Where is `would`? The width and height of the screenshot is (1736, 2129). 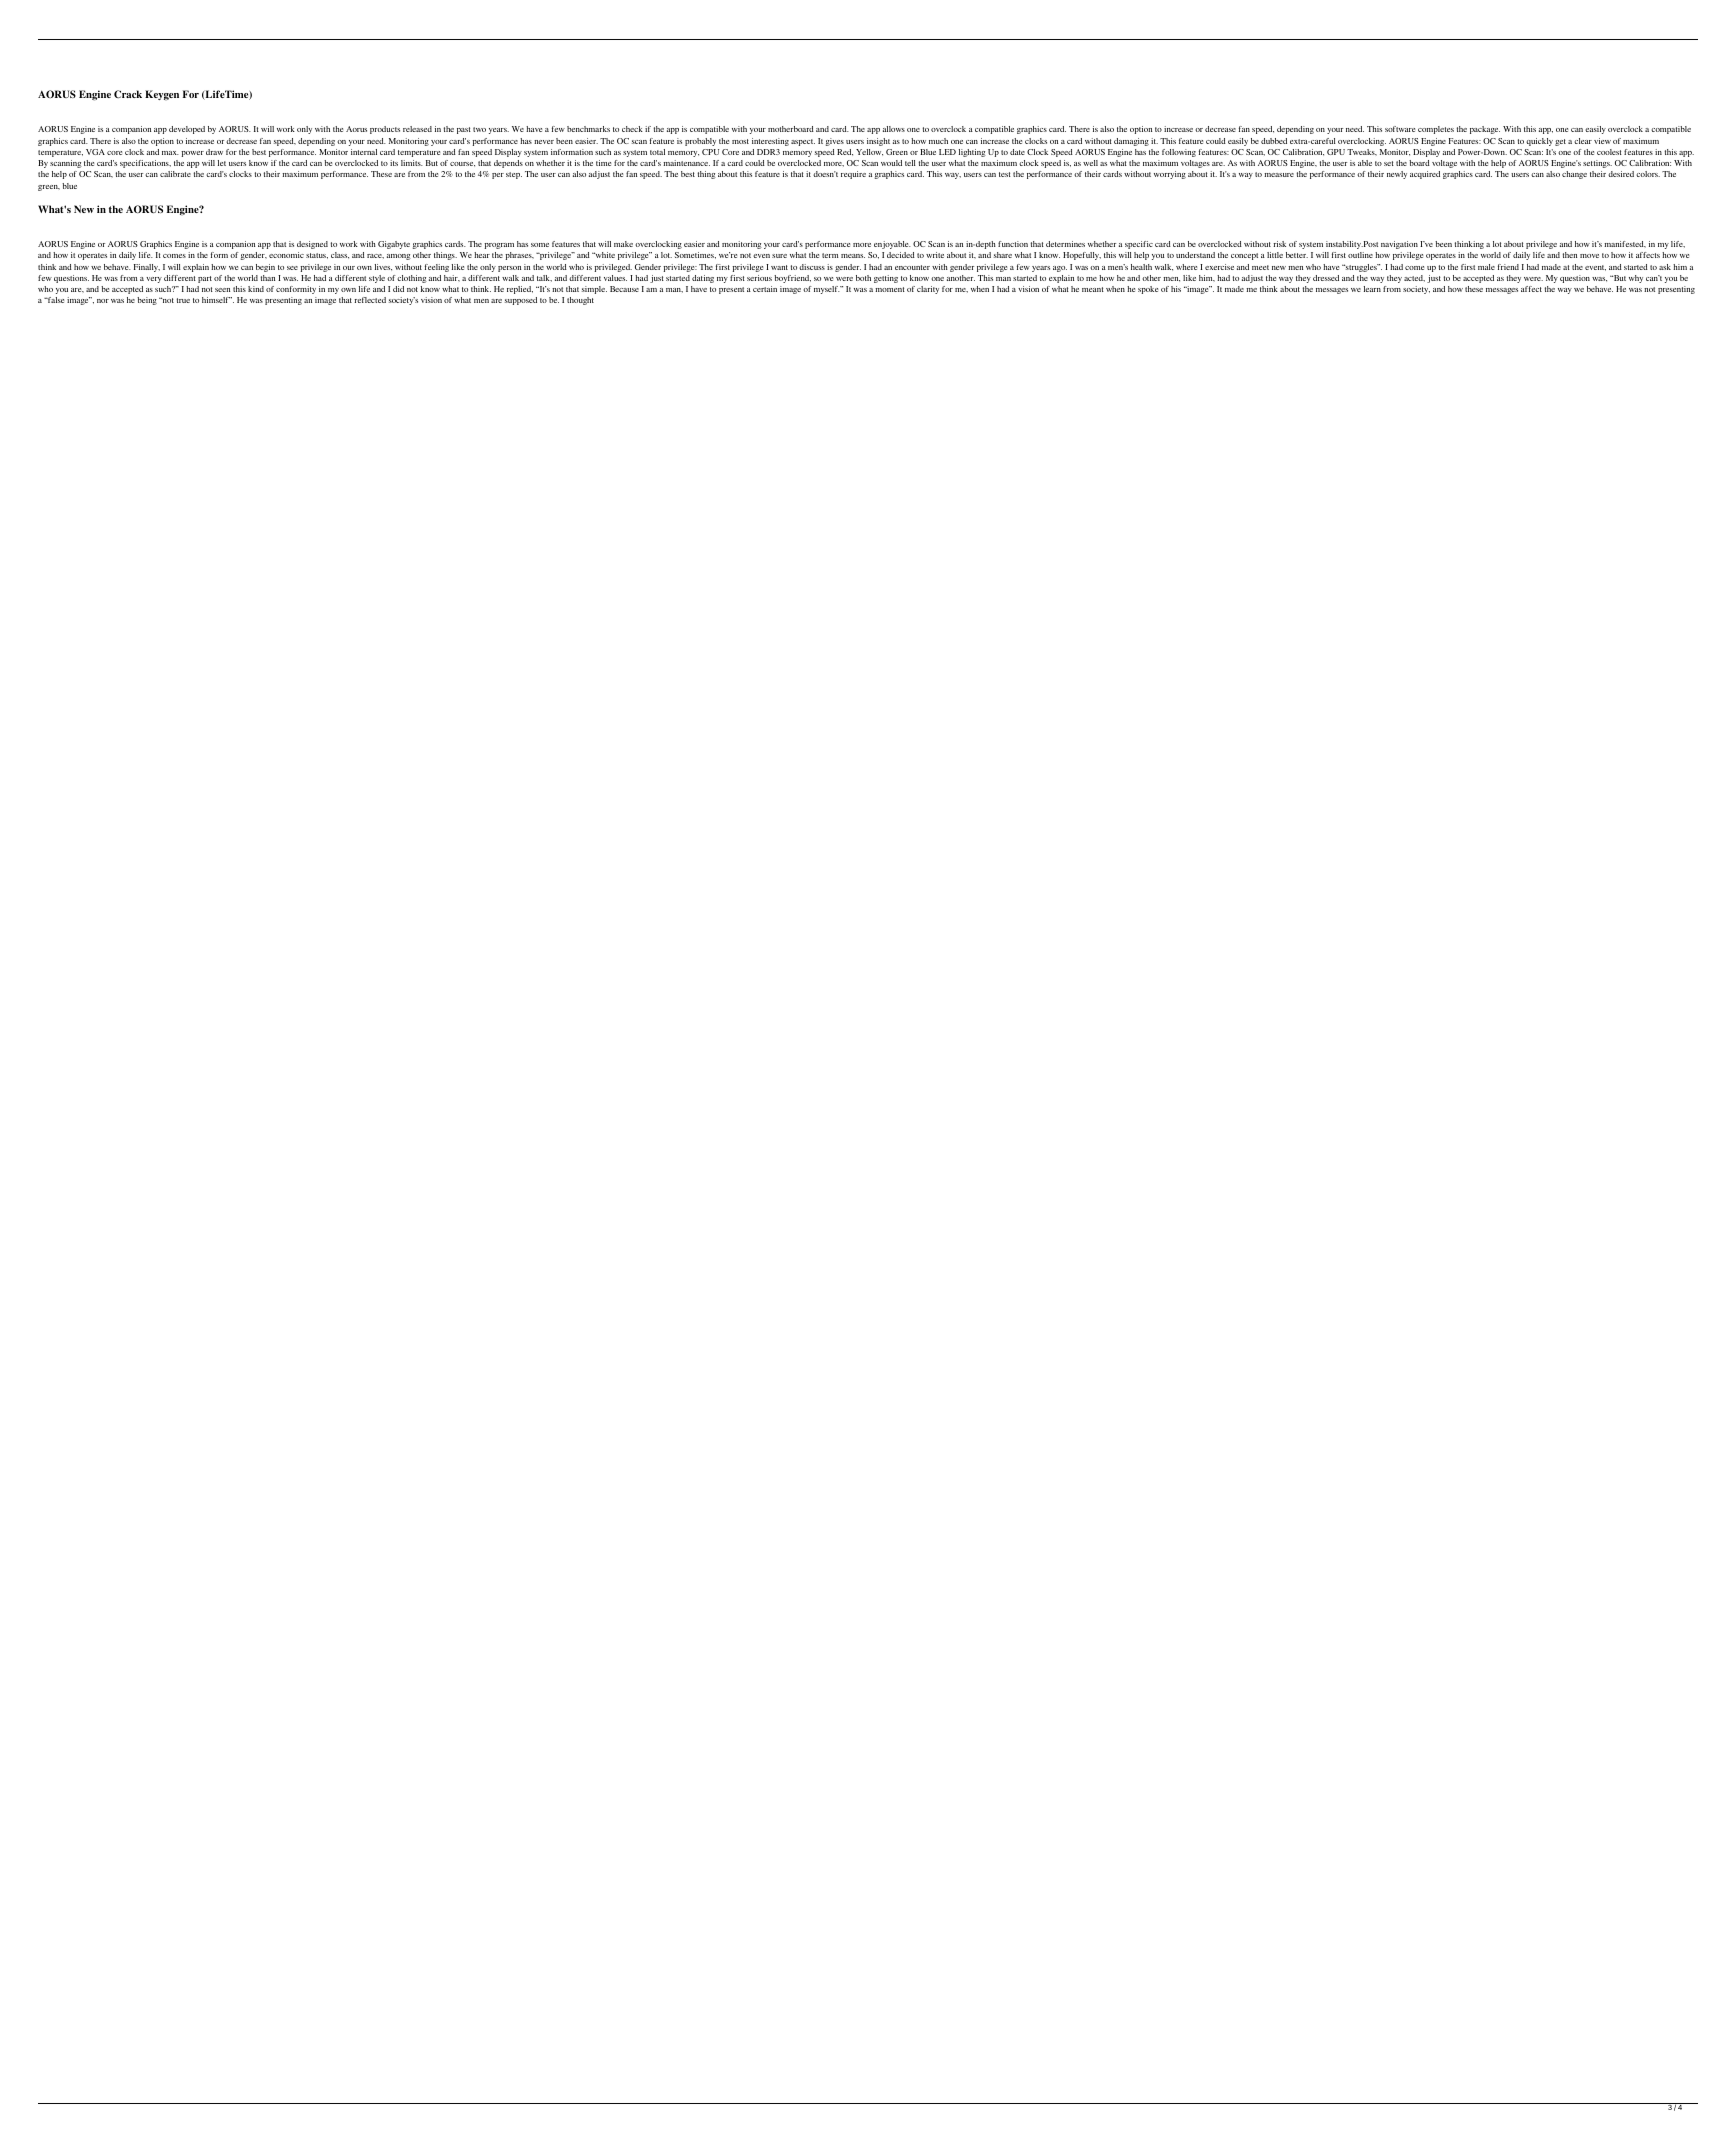 would is located at coordinates (891, 163).
